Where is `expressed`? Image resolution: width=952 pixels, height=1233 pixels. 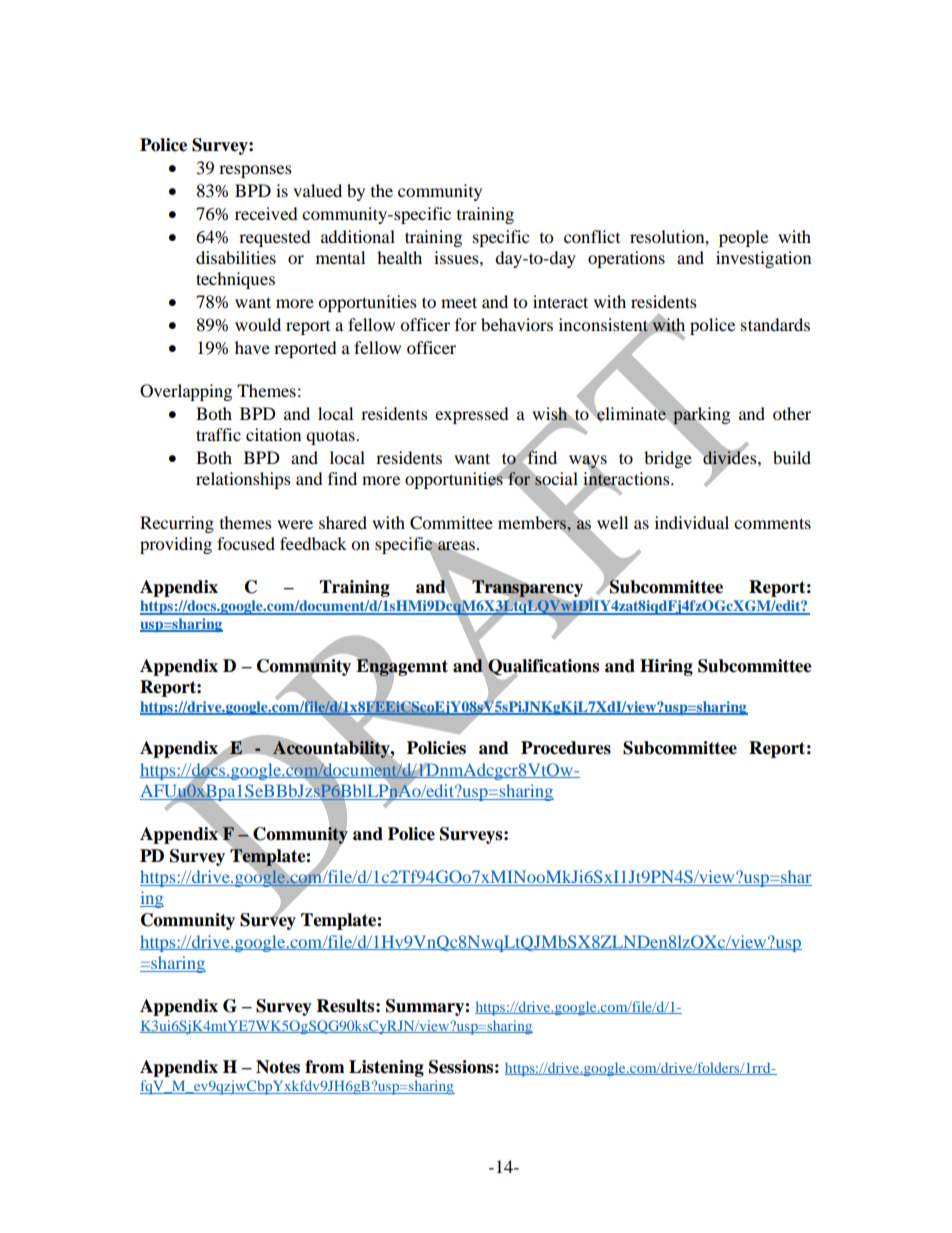 expressed is located at coordinates (472, 415).
